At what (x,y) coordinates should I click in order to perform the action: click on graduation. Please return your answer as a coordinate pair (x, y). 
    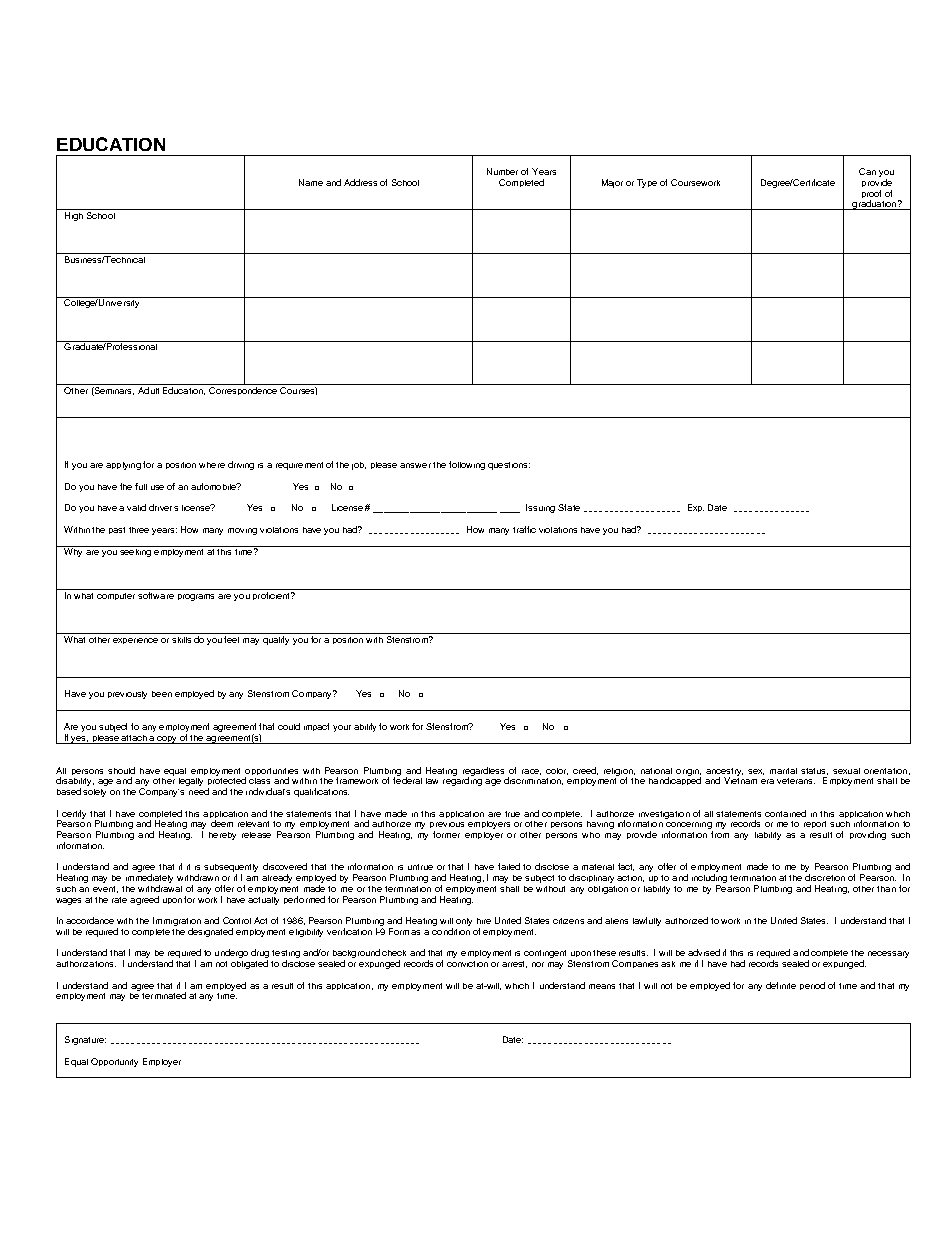
    Looking at the image, I should click on (874, 205).
